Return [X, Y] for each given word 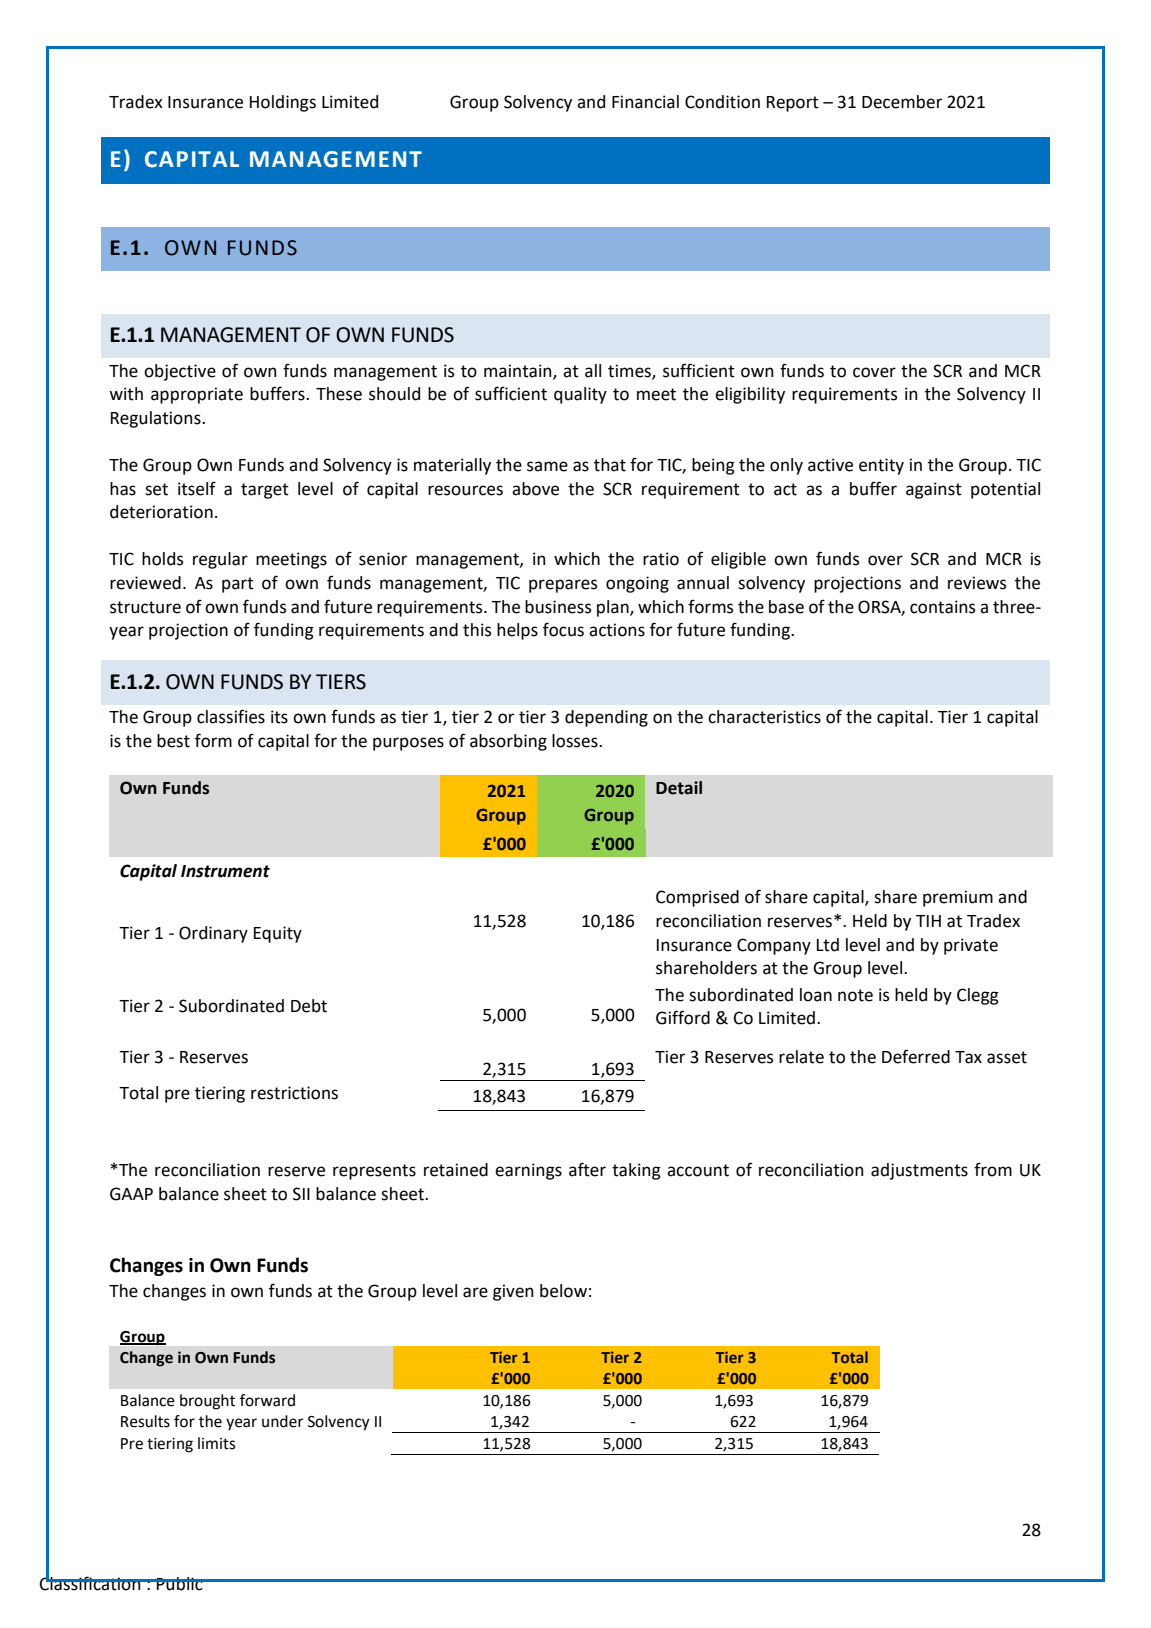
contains [942, 607]
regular [220, 560]
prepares [563, 586]
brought [207, 1402]
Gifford [683, 1017]
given [513, 1292]
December [902, 102]
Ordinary [213, 934]
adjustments [919, 1171]
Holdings [283, 103]
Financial [645, 102]
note [855, 995]
